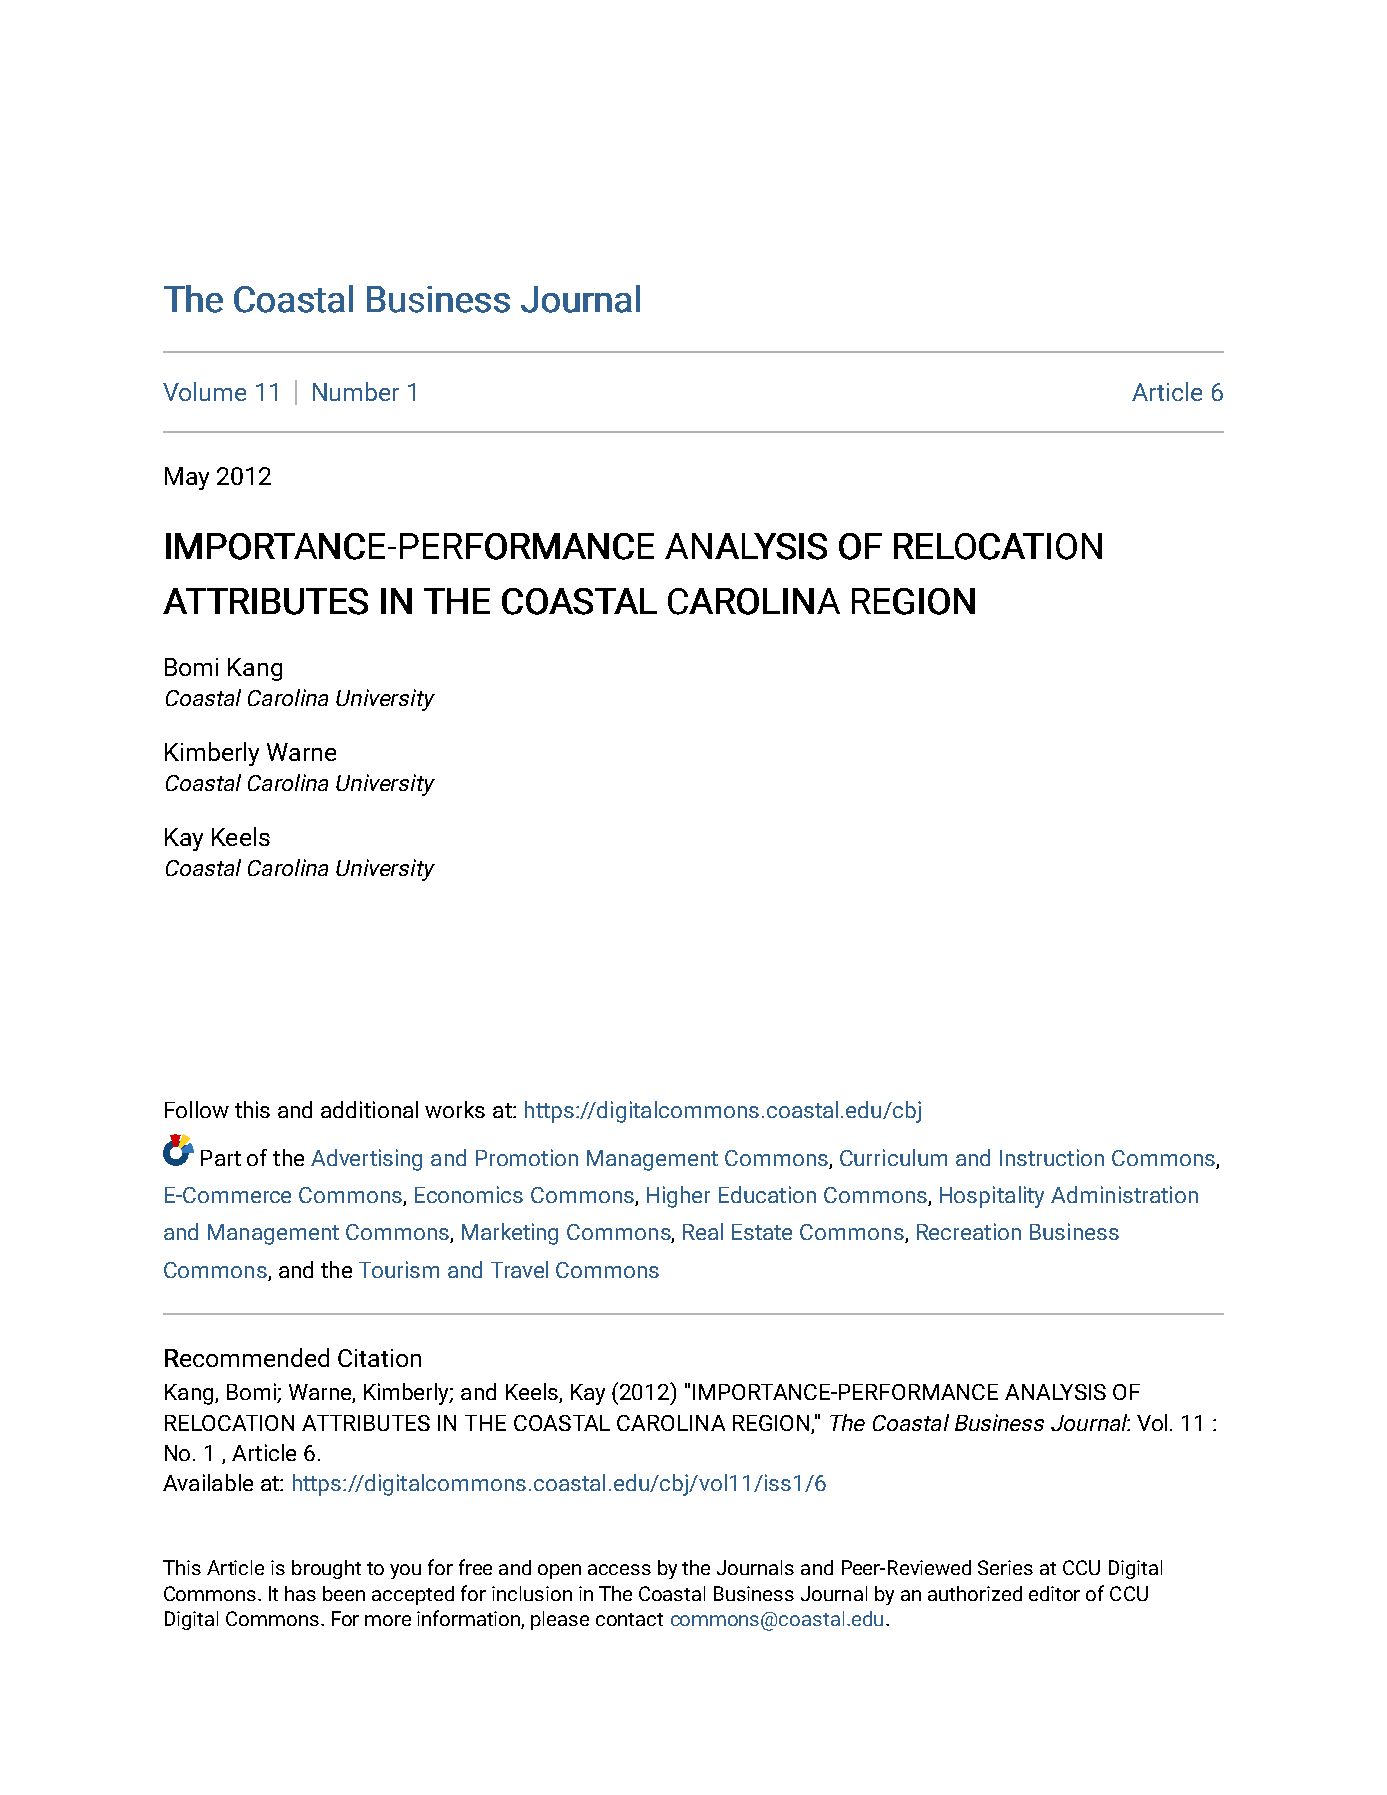 The width and height of the screenshot is (1387, 1795). What do you see at coordinates (678, 1197) in the screenshot?
I see `Higher` at bounding box center [678, 1197].
